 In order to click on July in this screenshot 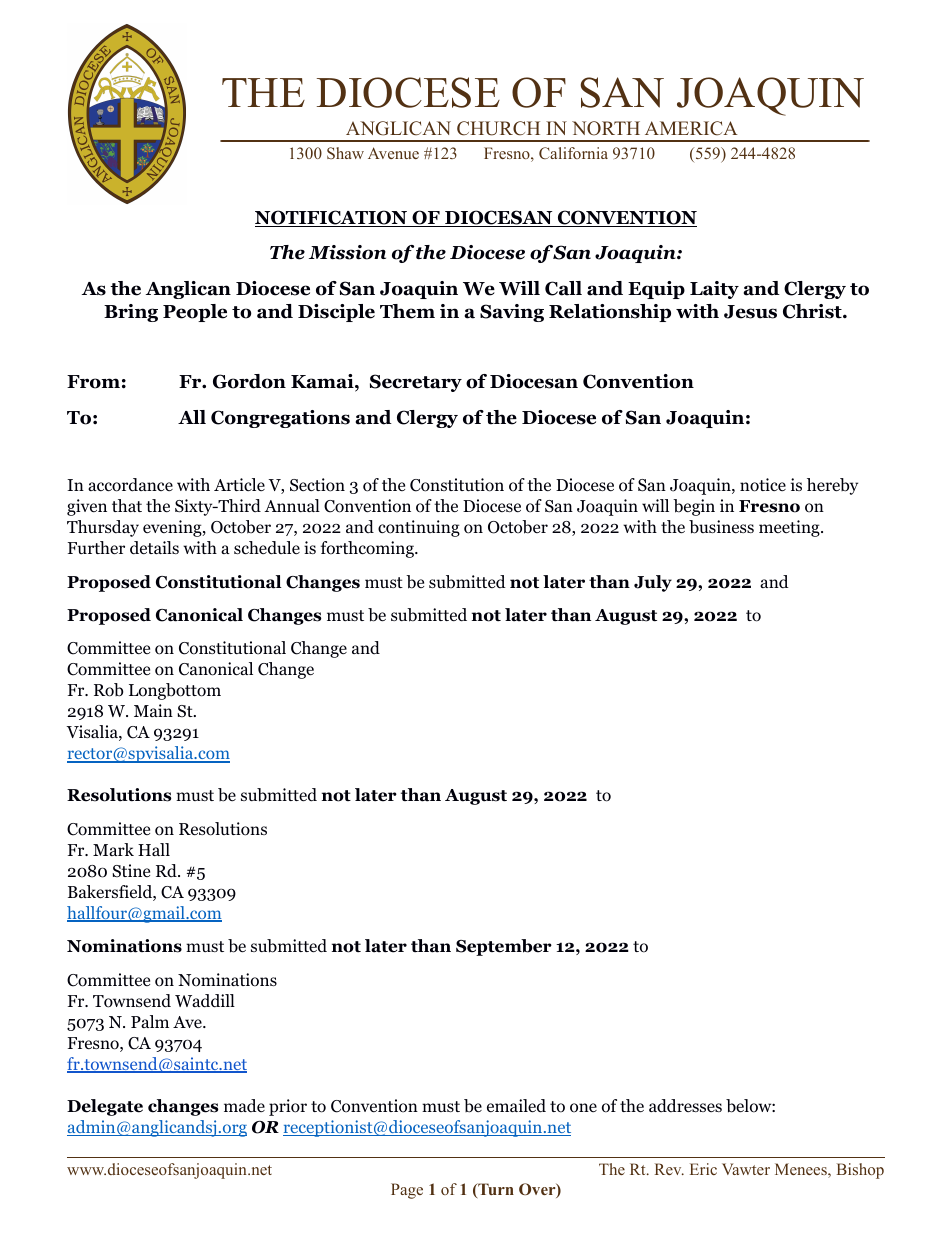, I will do `click(653, 583)`.
